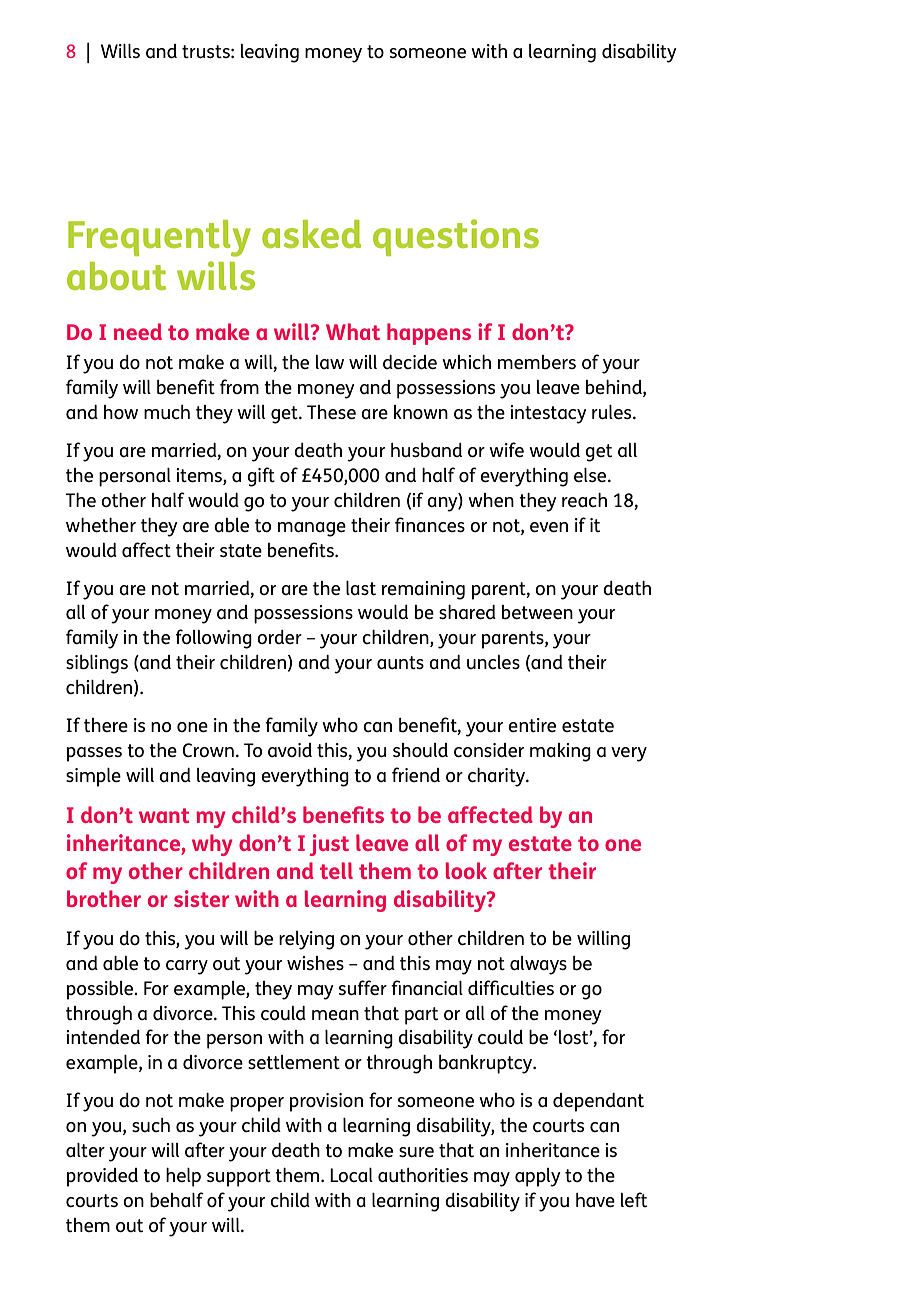 This screenshot has width=924, height=1308. I want to click on look, so click(466, 870).
